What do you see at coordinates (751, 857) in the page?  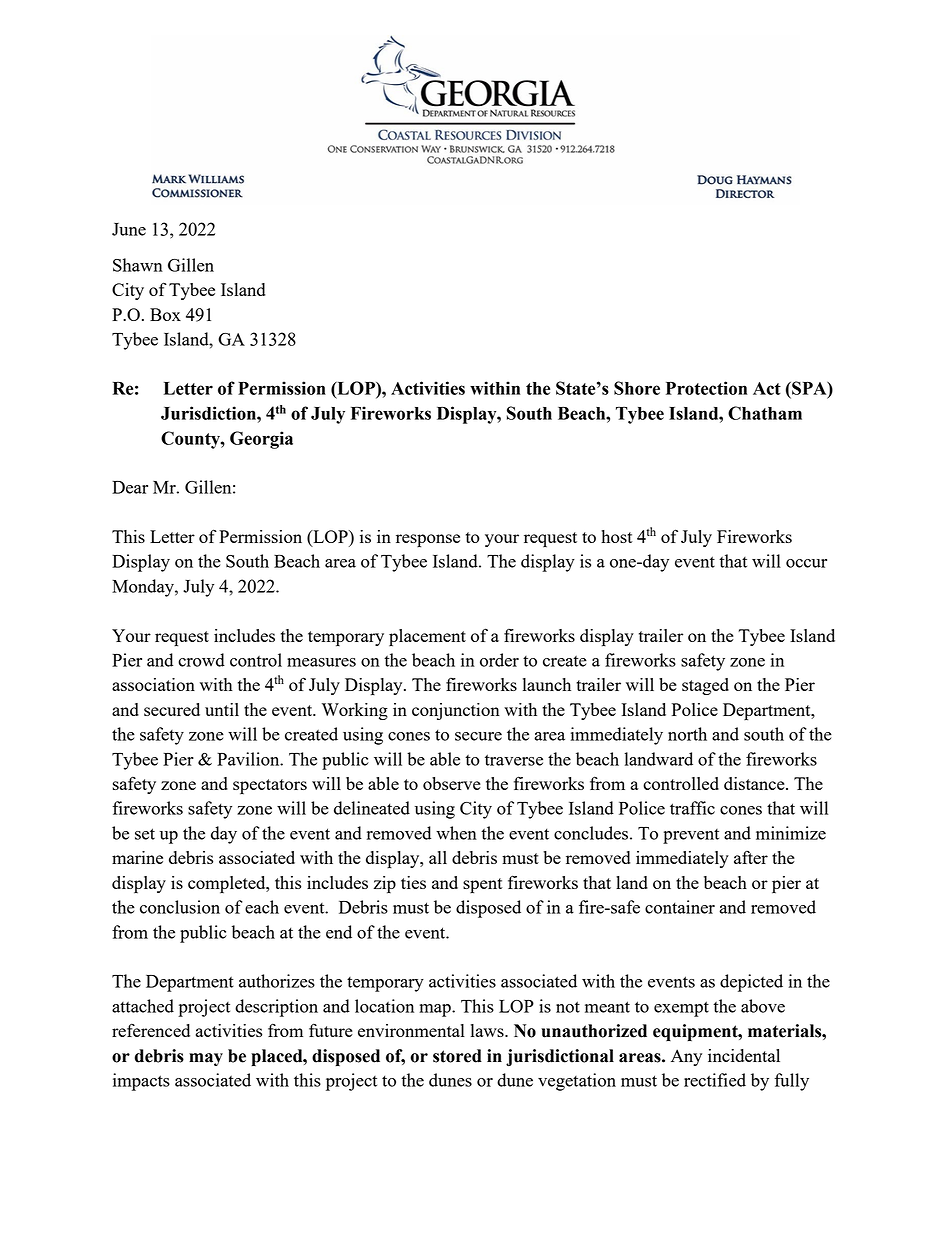 I see `after` at bounding box center [751, 857].
